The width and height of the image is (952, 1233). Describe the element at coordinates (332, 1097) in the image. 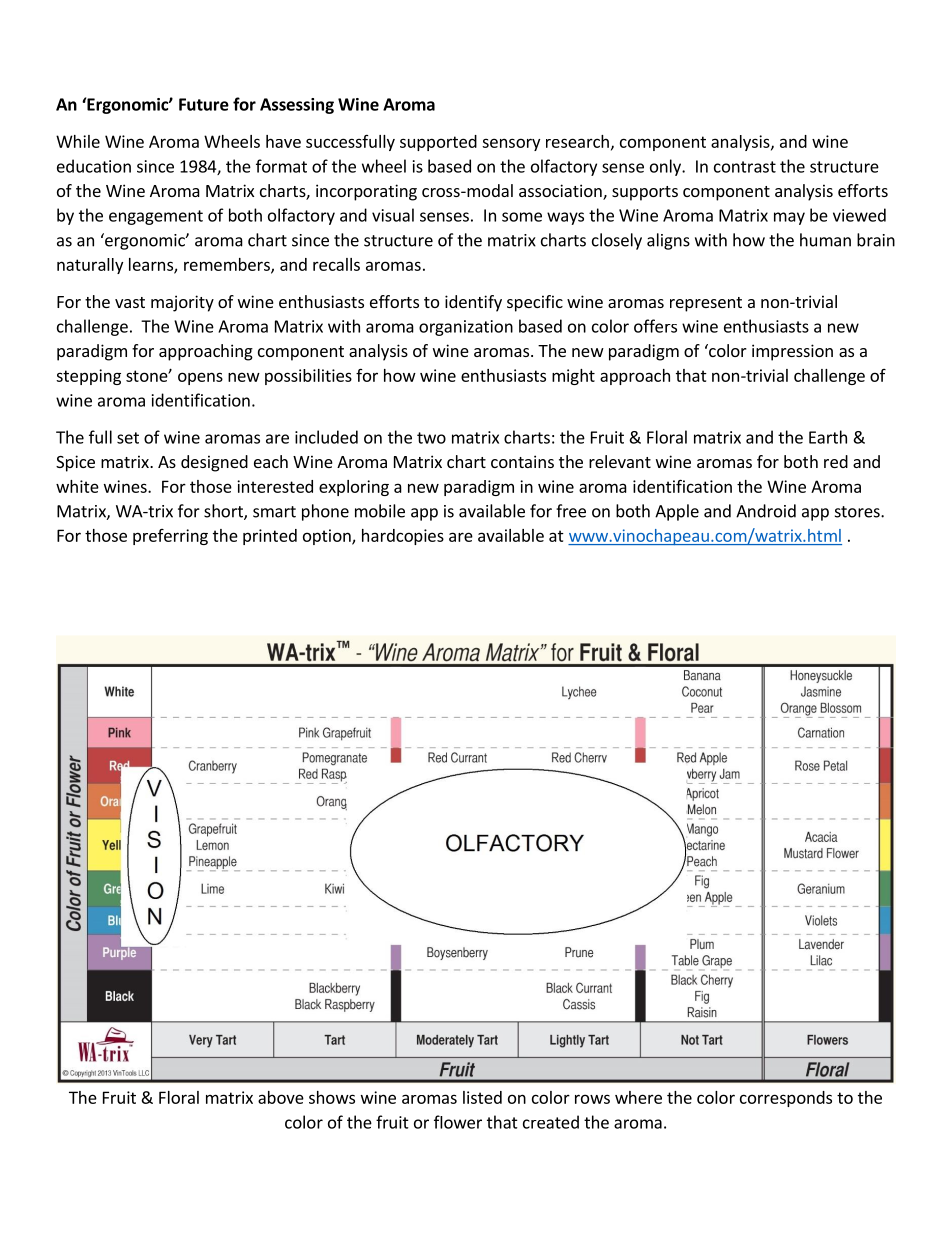

I see `shows` at that location.
